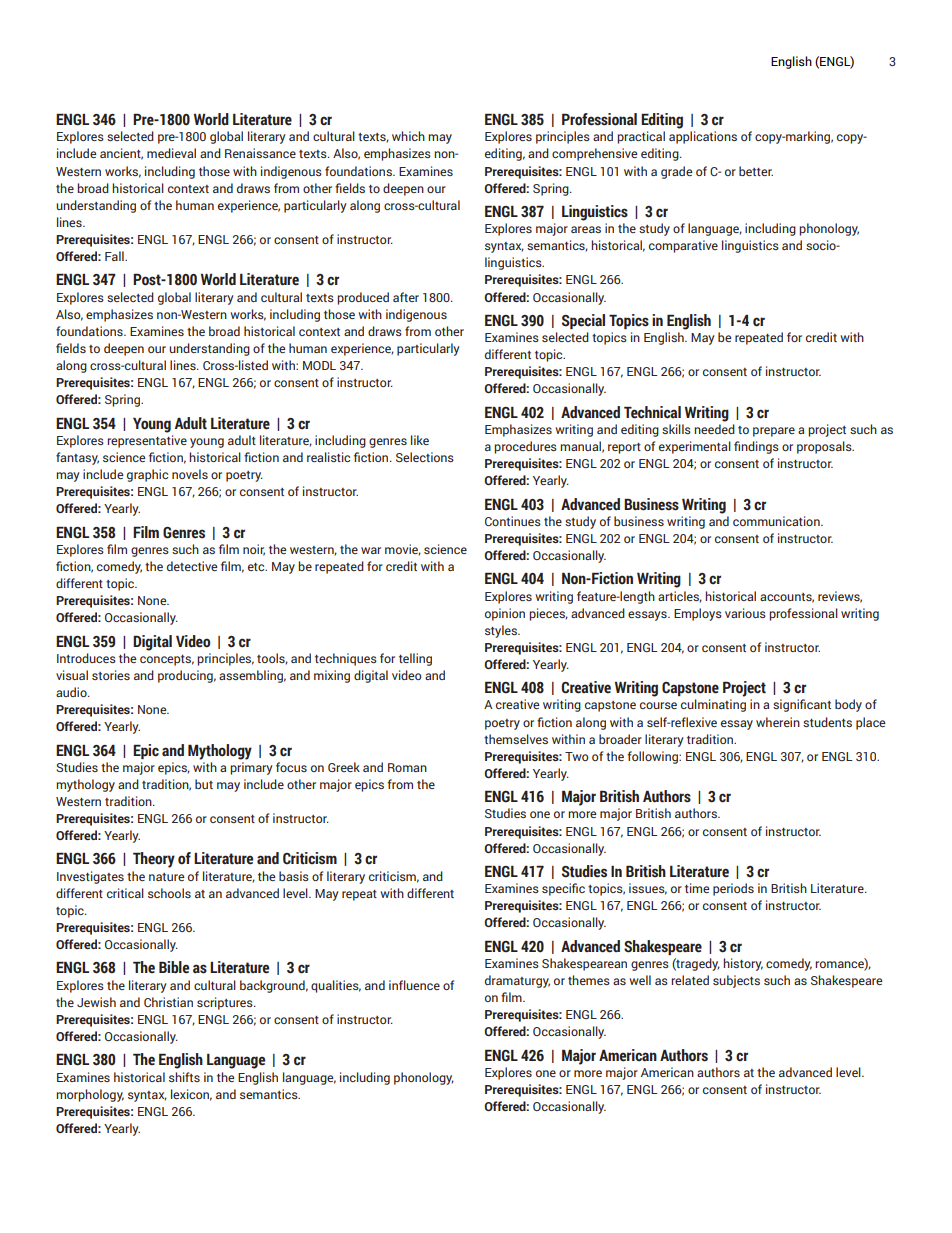  Describe the element at coordinates (414, 985) in the image. I see `influence` at that location.
